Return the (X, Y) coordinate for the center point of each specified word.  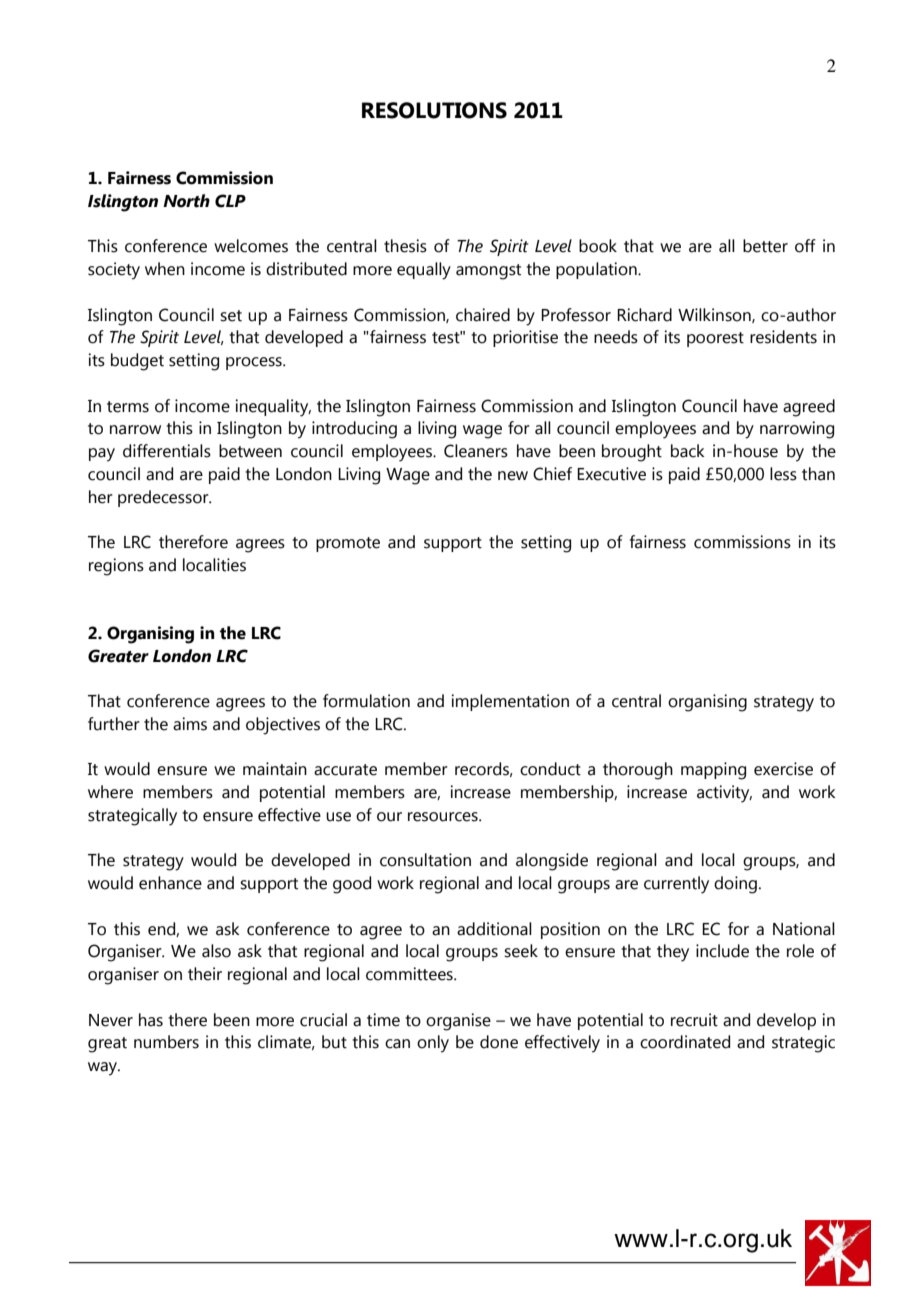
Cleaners (476, 451)
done (499, 1042)
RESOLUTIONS (434, 110)
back (688, 451)
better (765, 246)
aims (190, 724)
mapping (713, 771)
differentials (167, 451)
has (151, 1020)
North (186, 201)
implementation (510, 702)
